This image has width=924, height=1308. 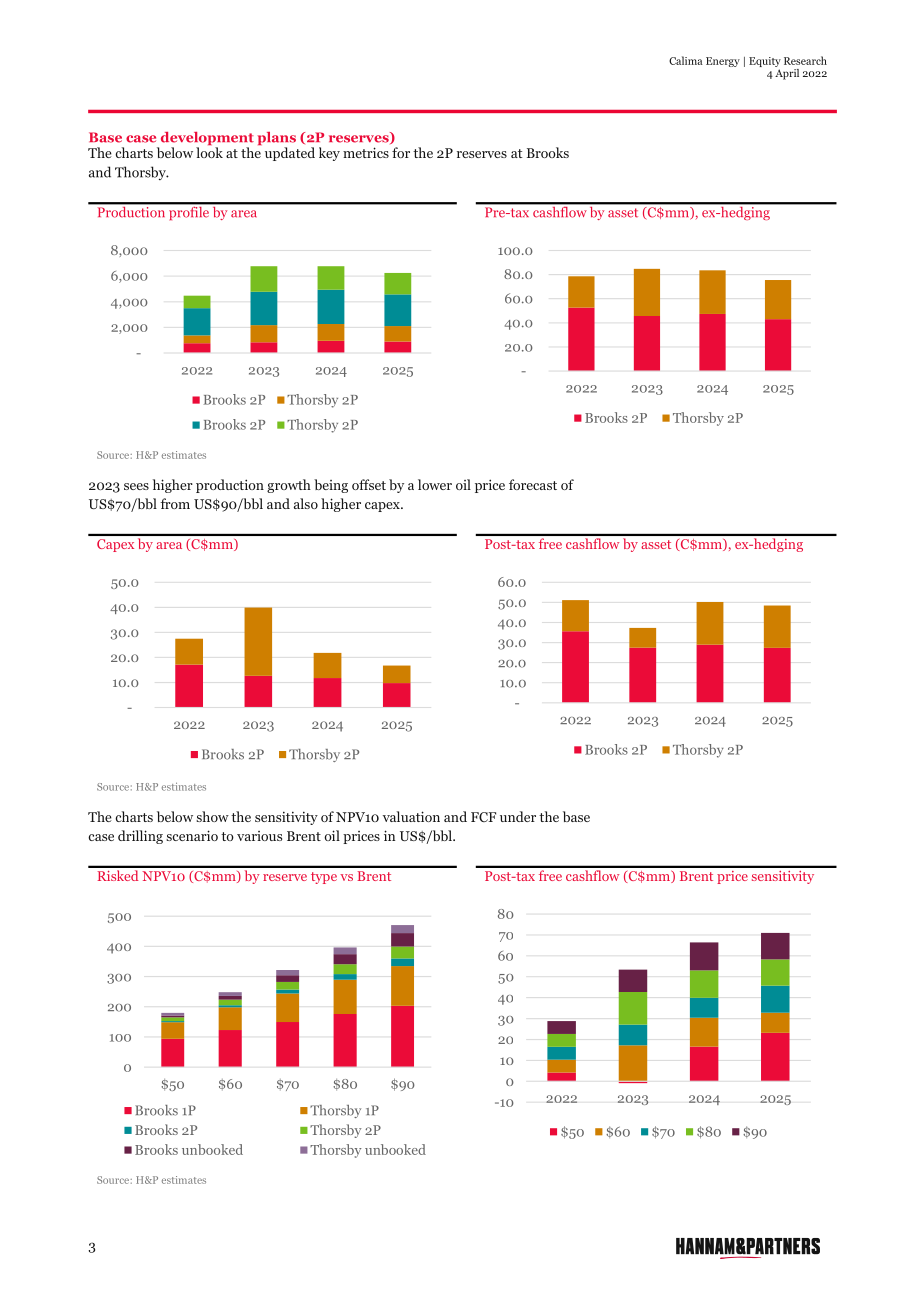 What do you see at coordinates (533, 484) in the image?
I see `forecast` at bounding box center [533, 484].
